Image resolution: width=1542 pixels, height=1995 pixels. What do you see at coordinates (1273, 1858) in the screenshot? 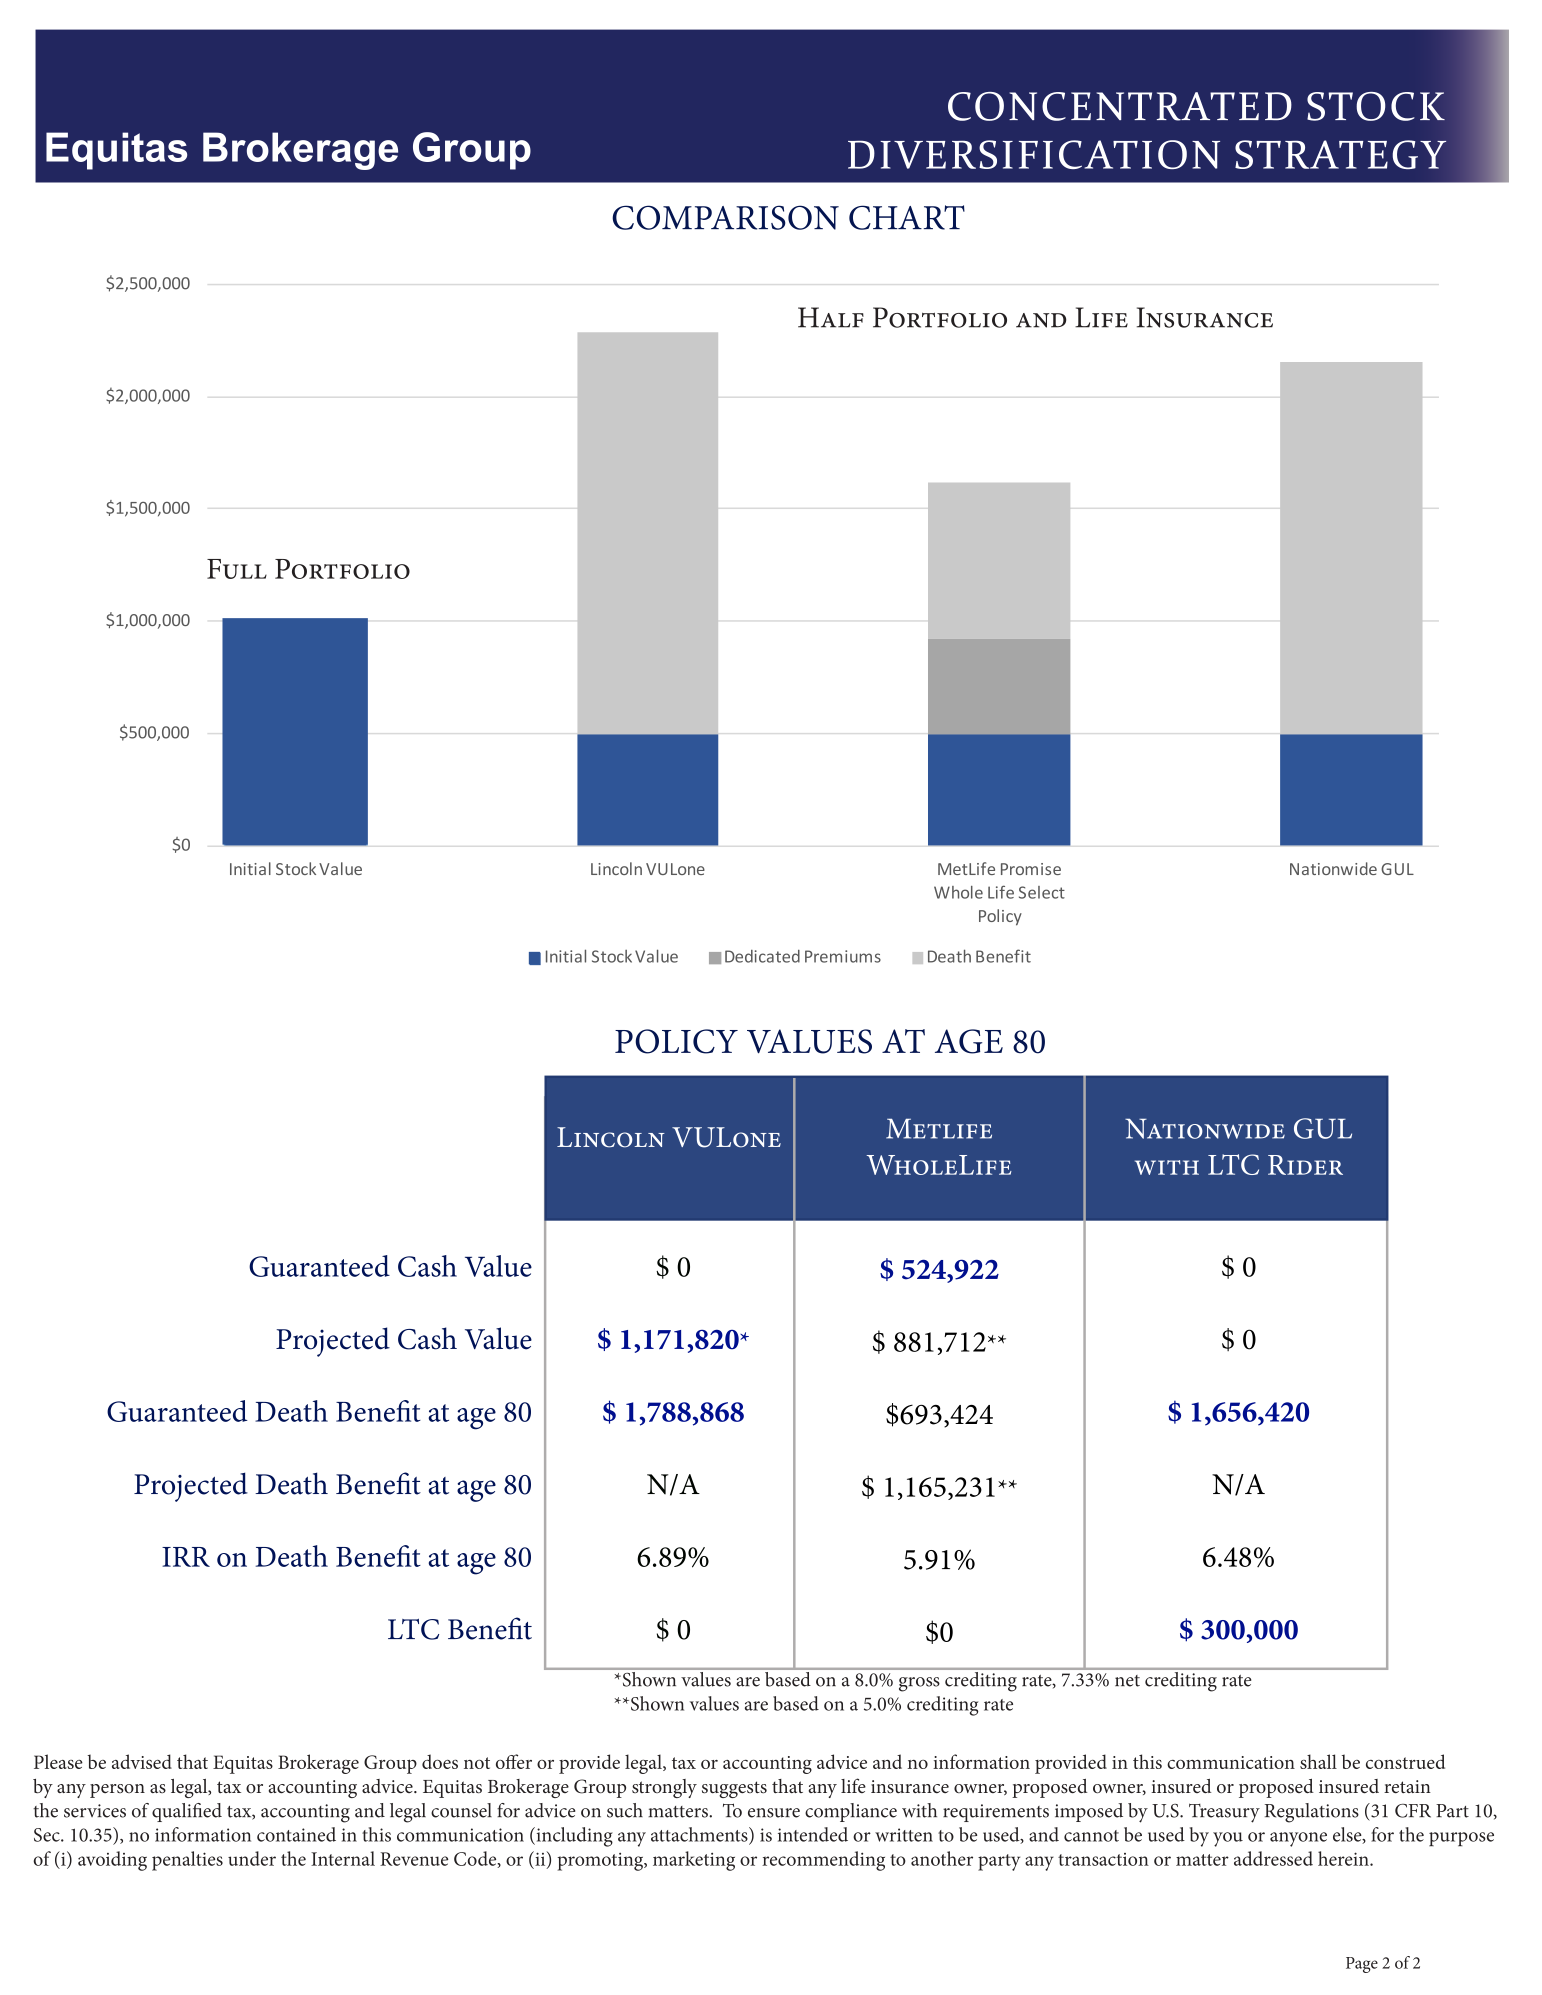
I see `addressed` at bounding box center [1273, 1858].
